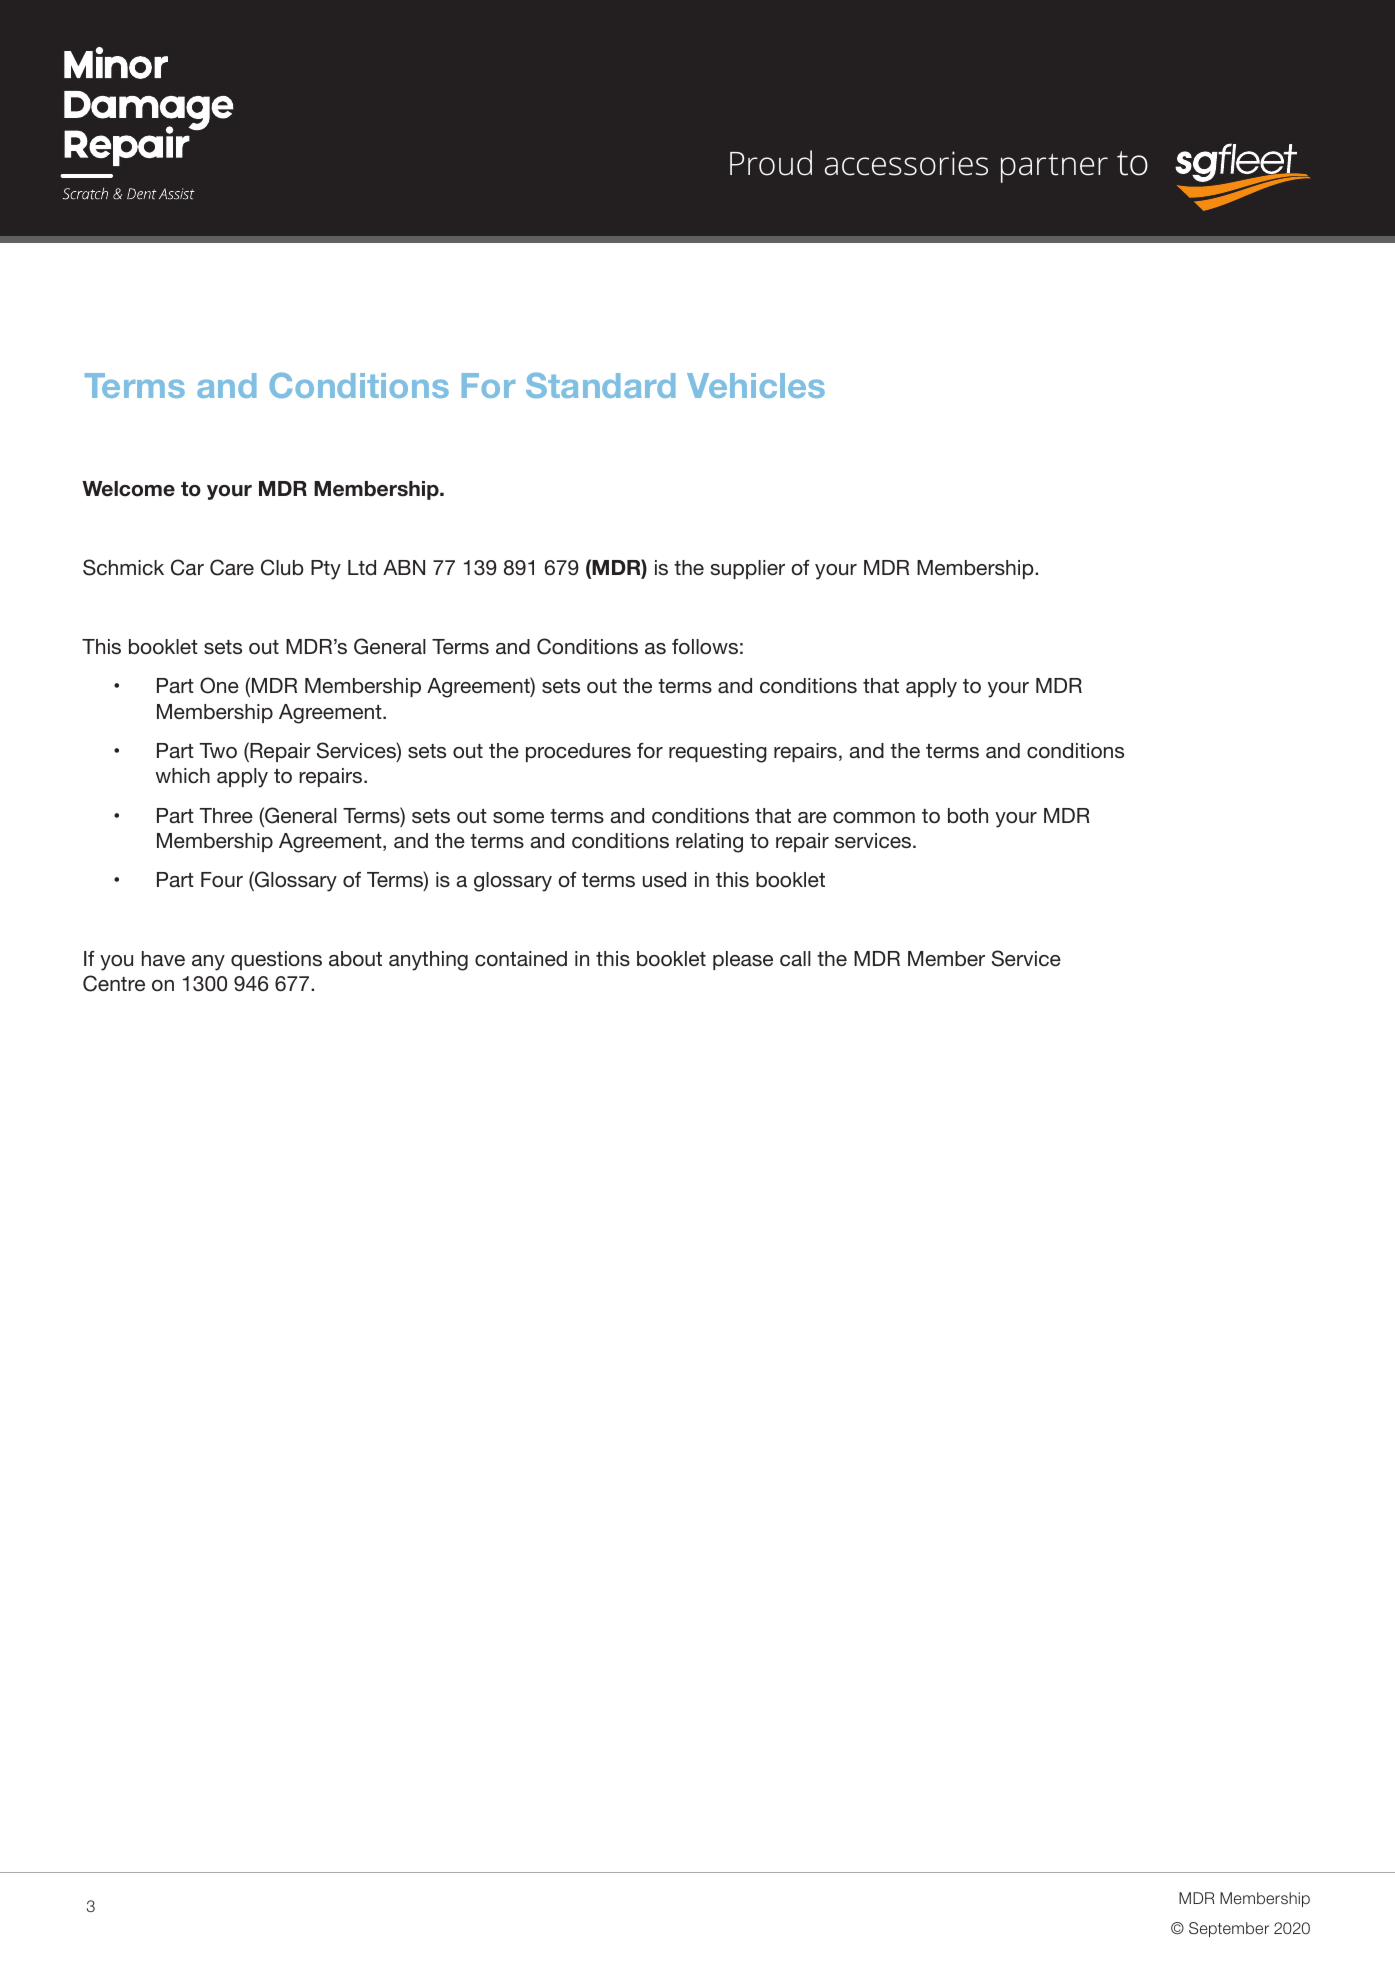 Image resolution: width=1395 pixels, height=1973 pixels. What do you see at coordinates (428, 961) in the page?
I see `anything` at bounding box center [428, 961].
